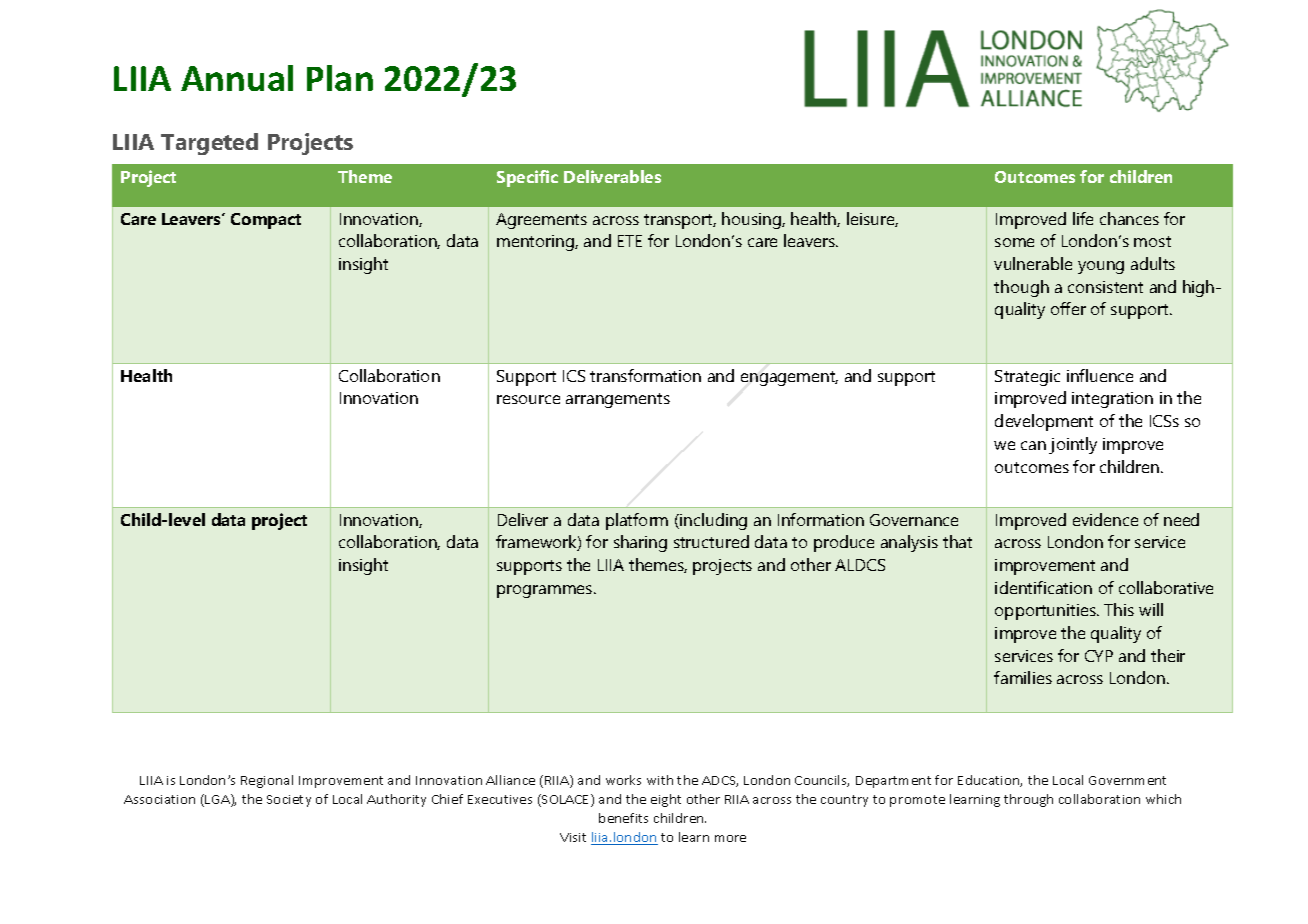 The width and height of the screenshot is (1308, 924). Describe the element at coordinates (1099, 656) in the screenshot. I see `CYP` at that location.
